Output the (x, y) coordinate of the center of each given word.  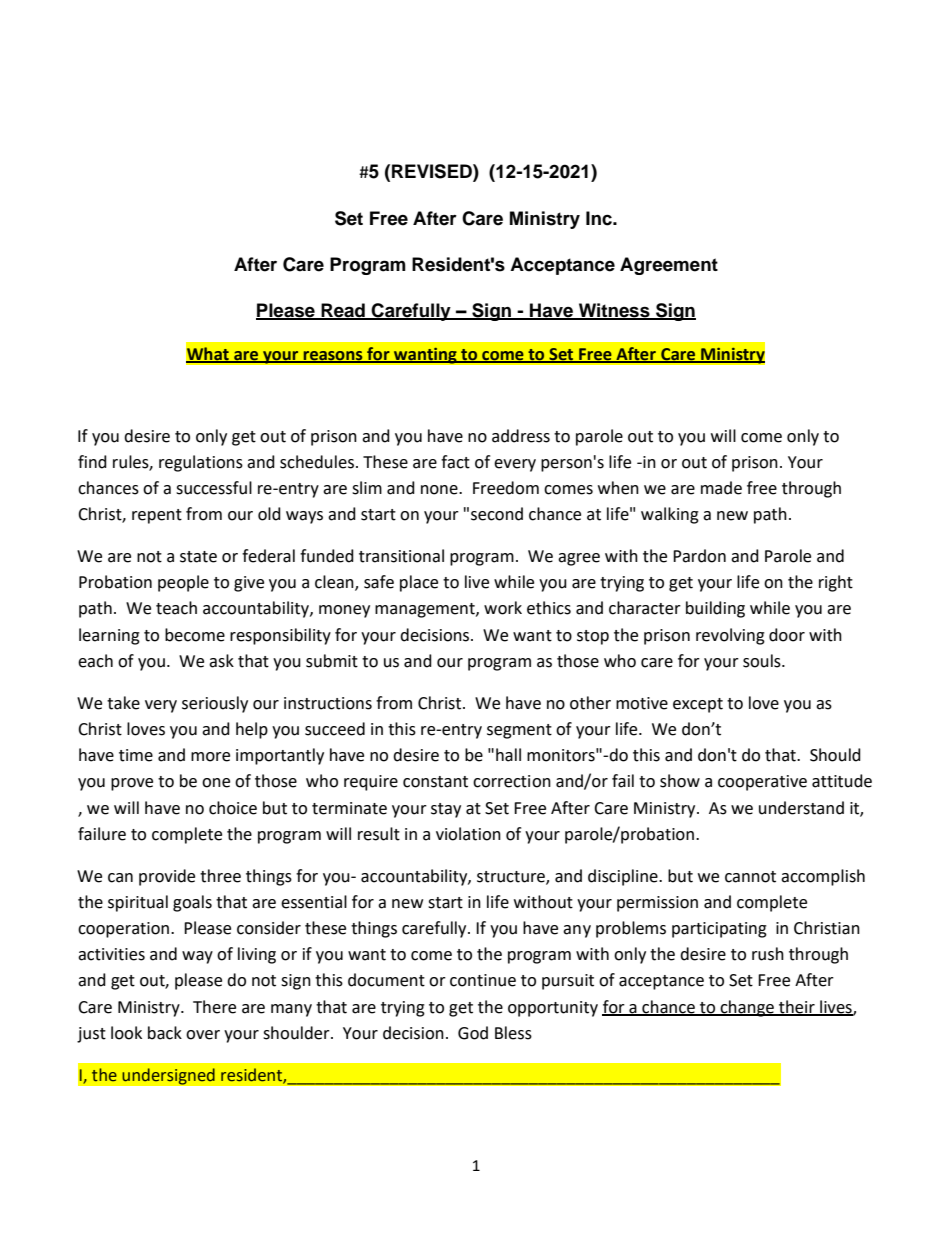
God (473, 1033)
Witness (614, 311)
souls (763, 661)
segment (519, 731)
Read (343, 311)
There (214, 1007)
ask (221, 661)
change (747, 1008)
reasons (333, 356)
